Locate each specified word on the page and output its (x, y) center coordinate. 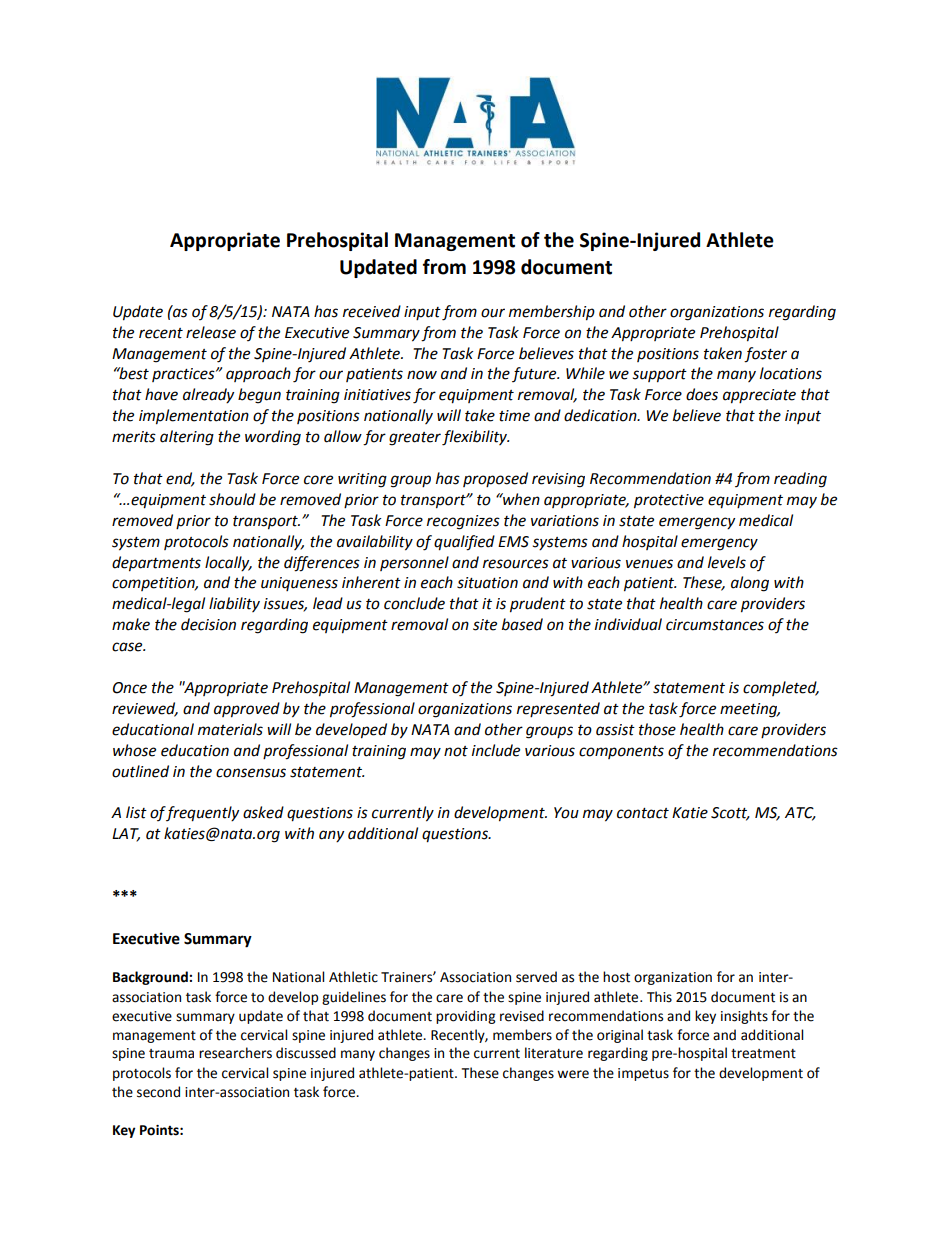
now (422, 375)
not (456, 751)
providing (465, 1017)
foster (765, 355)
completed (781, 688)
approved (247, 710)
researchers (235, 1053)
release (211, 332)
